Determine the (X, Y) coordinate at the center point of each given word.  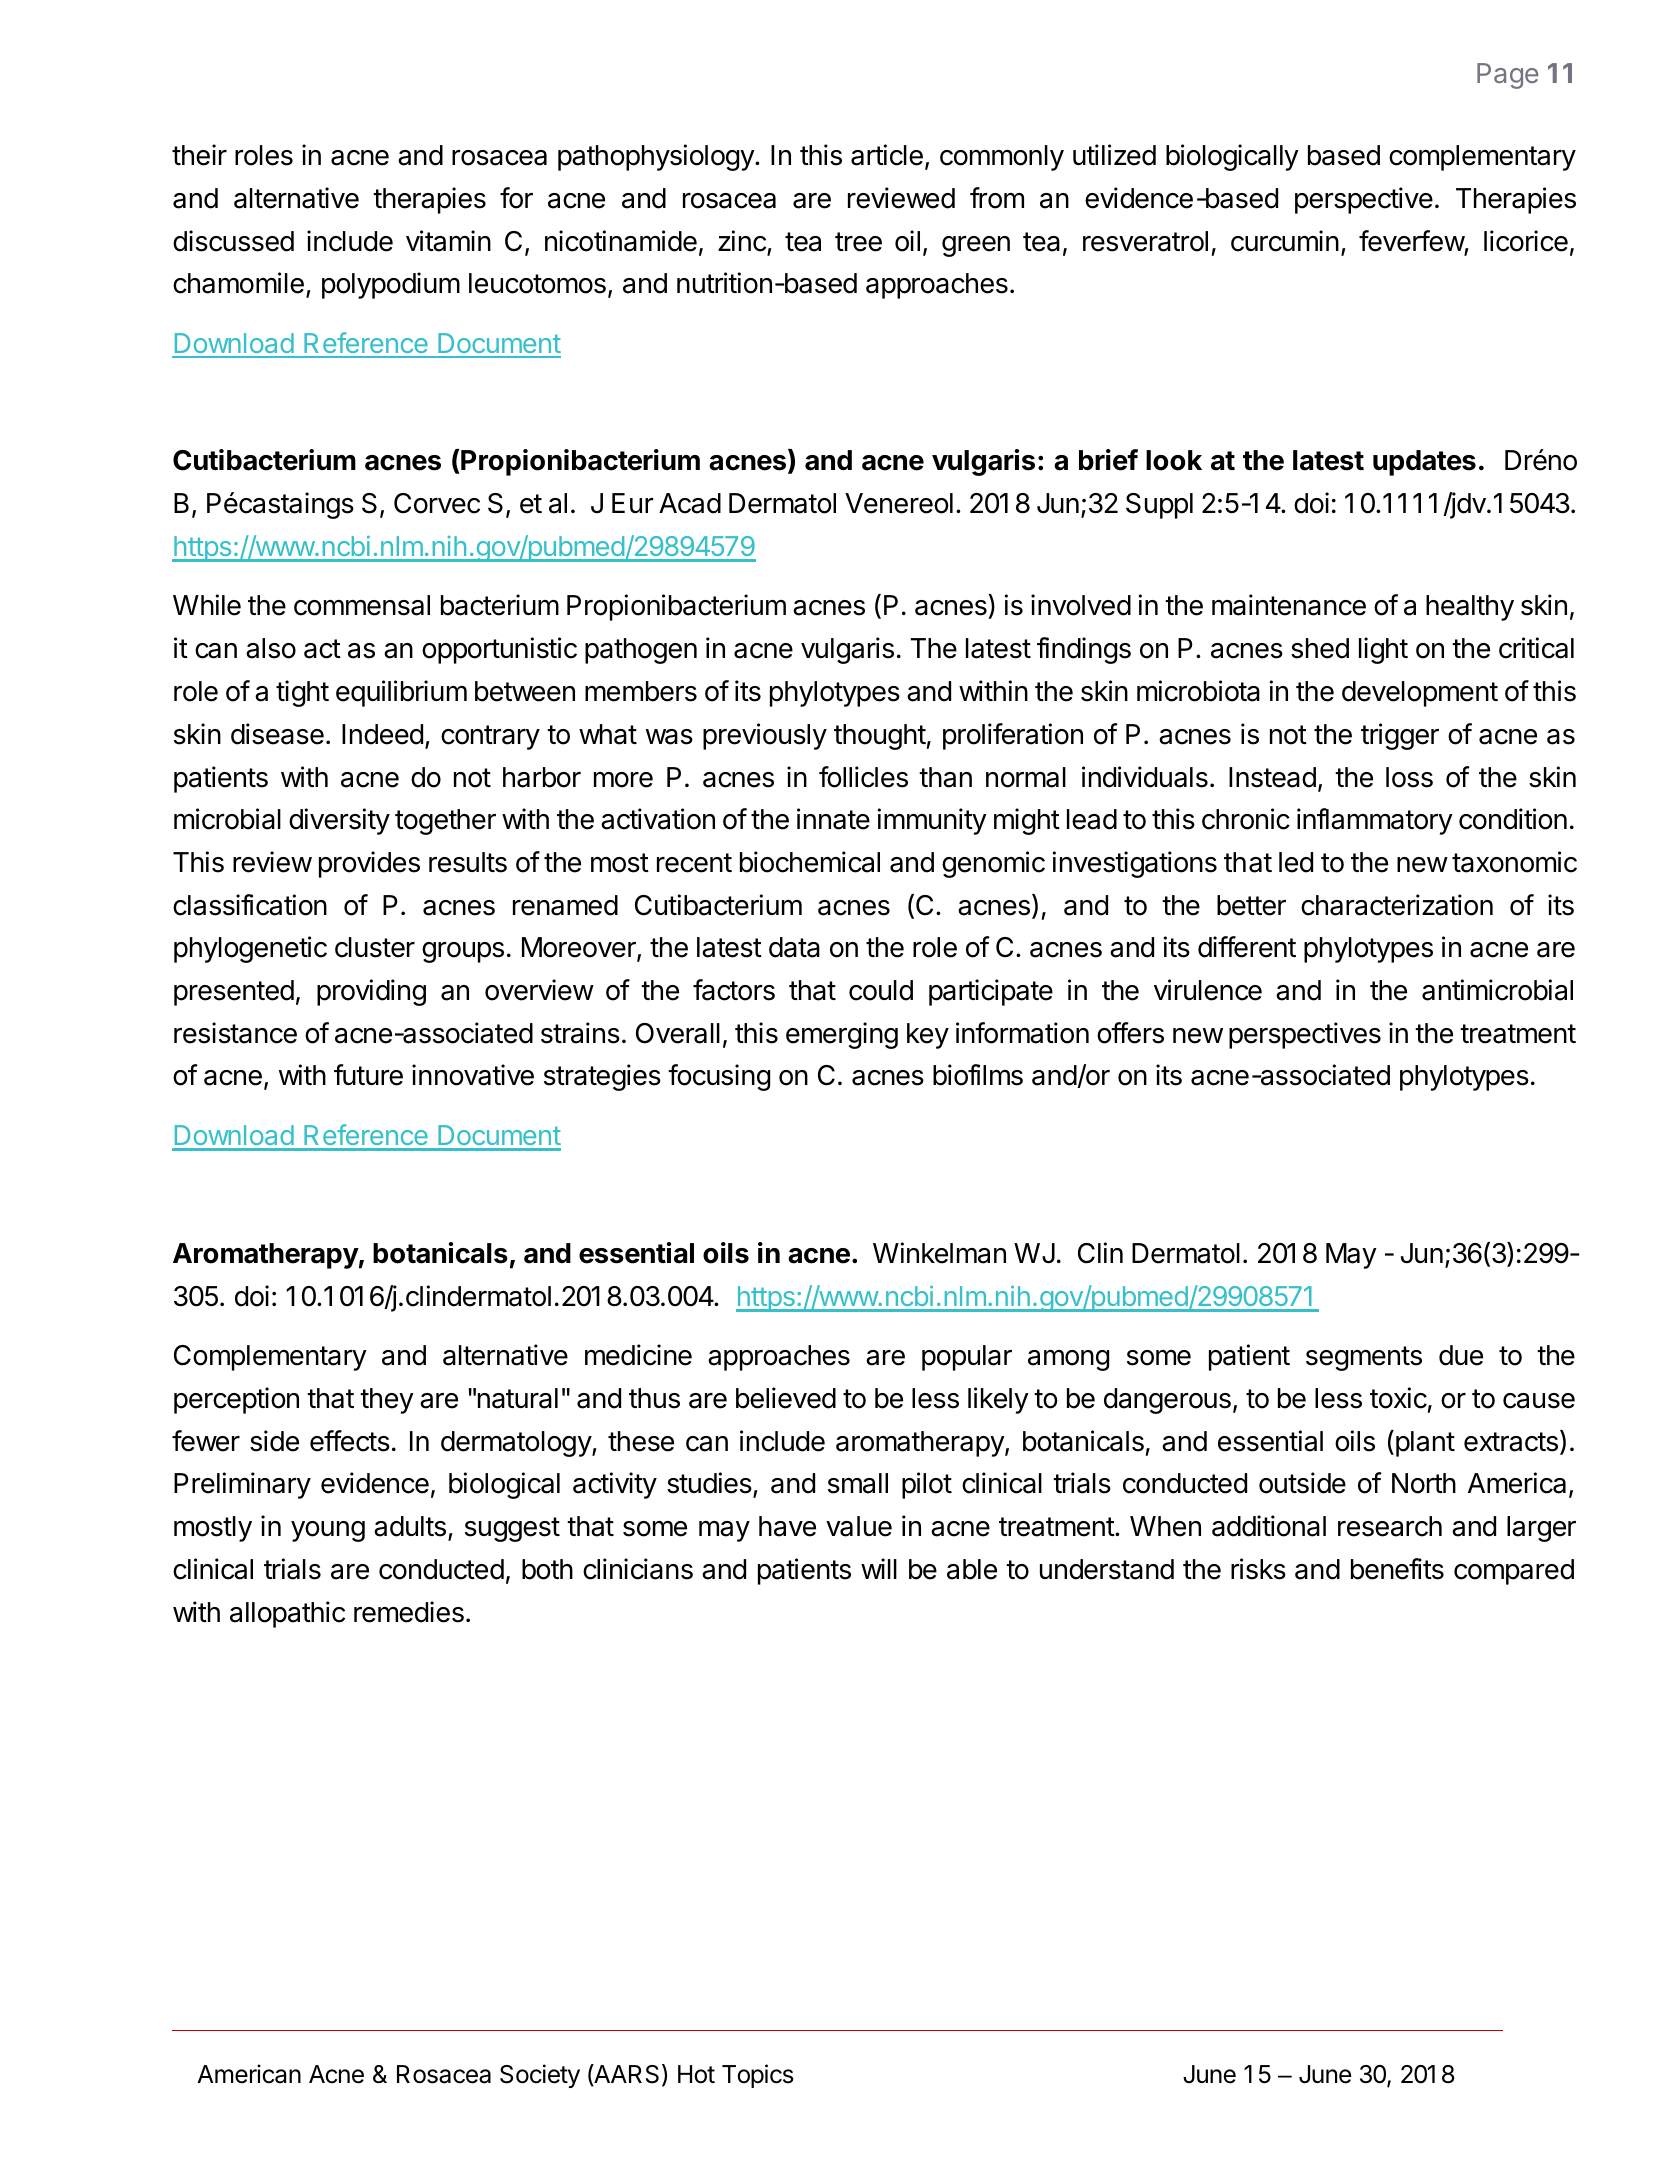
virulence (1208, 990)
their (199, 155)
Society (540, 2076)
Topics (758, 2076)
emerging (842, 1035)
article (887, 155)
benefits (1397, 1569)
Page (1508, 76)
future (368, 1075)
